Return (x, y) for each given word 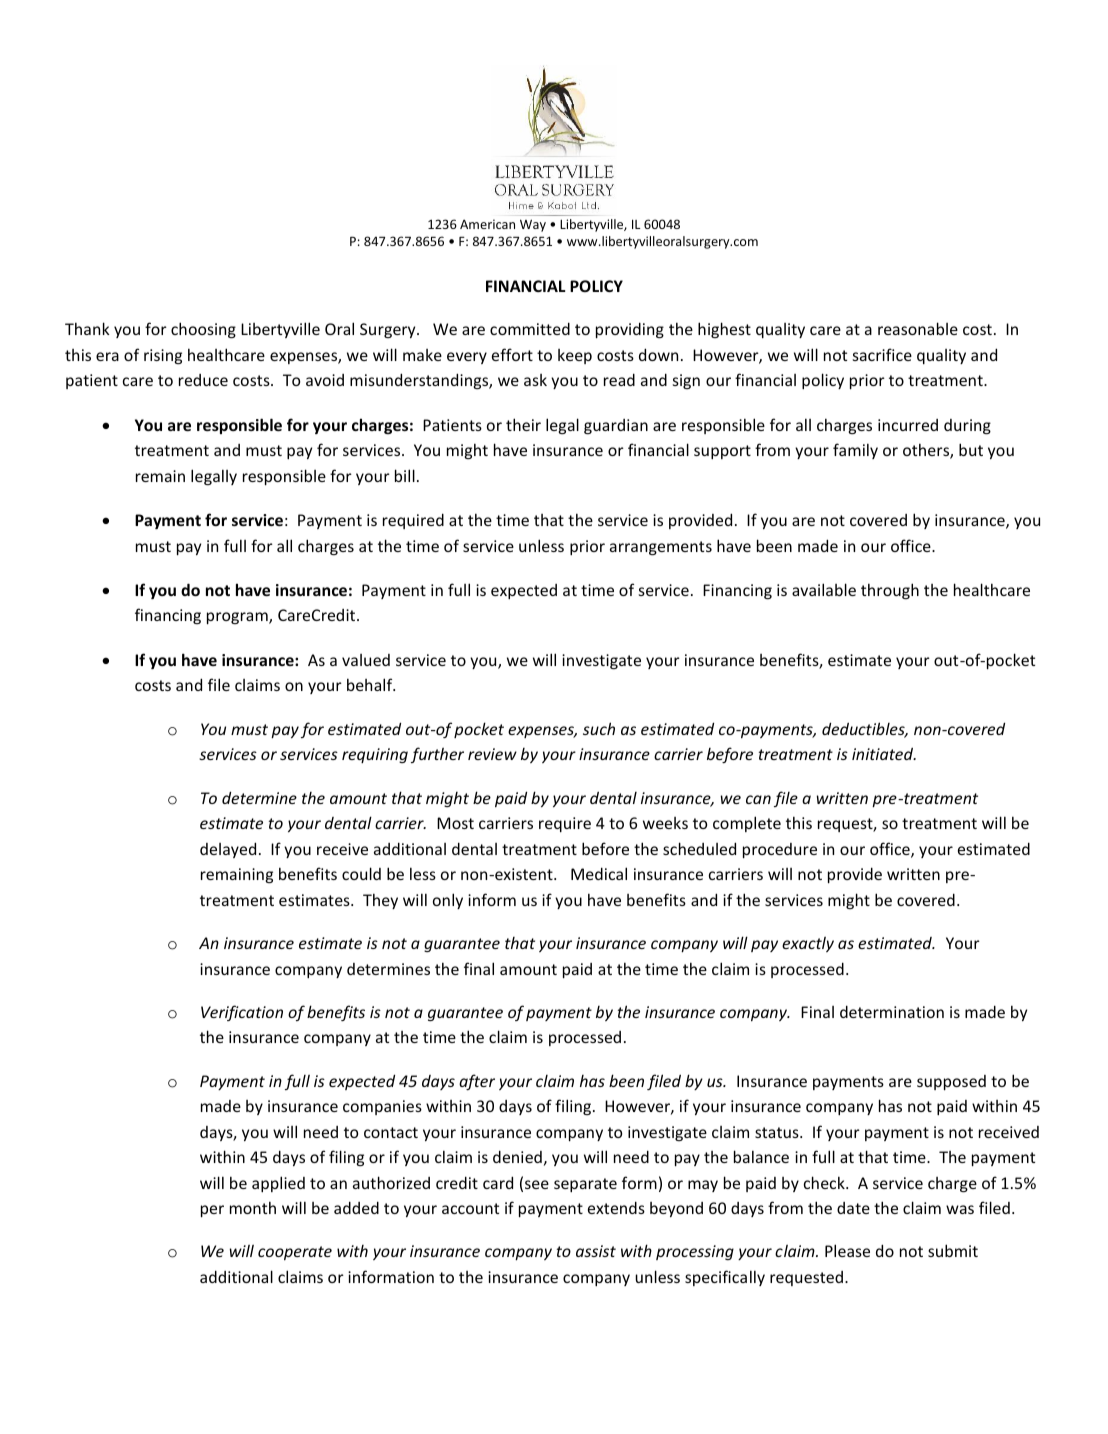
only (448, 901)
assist (596, 1251)
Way (533, 225)
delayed (228, 850)
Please (847, 1250)
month (253, 1207)
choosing (203, 330)
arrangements (661, 548)
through (890, 591)
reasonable (918, 328)
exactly (808, 944)
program (238, 618)
